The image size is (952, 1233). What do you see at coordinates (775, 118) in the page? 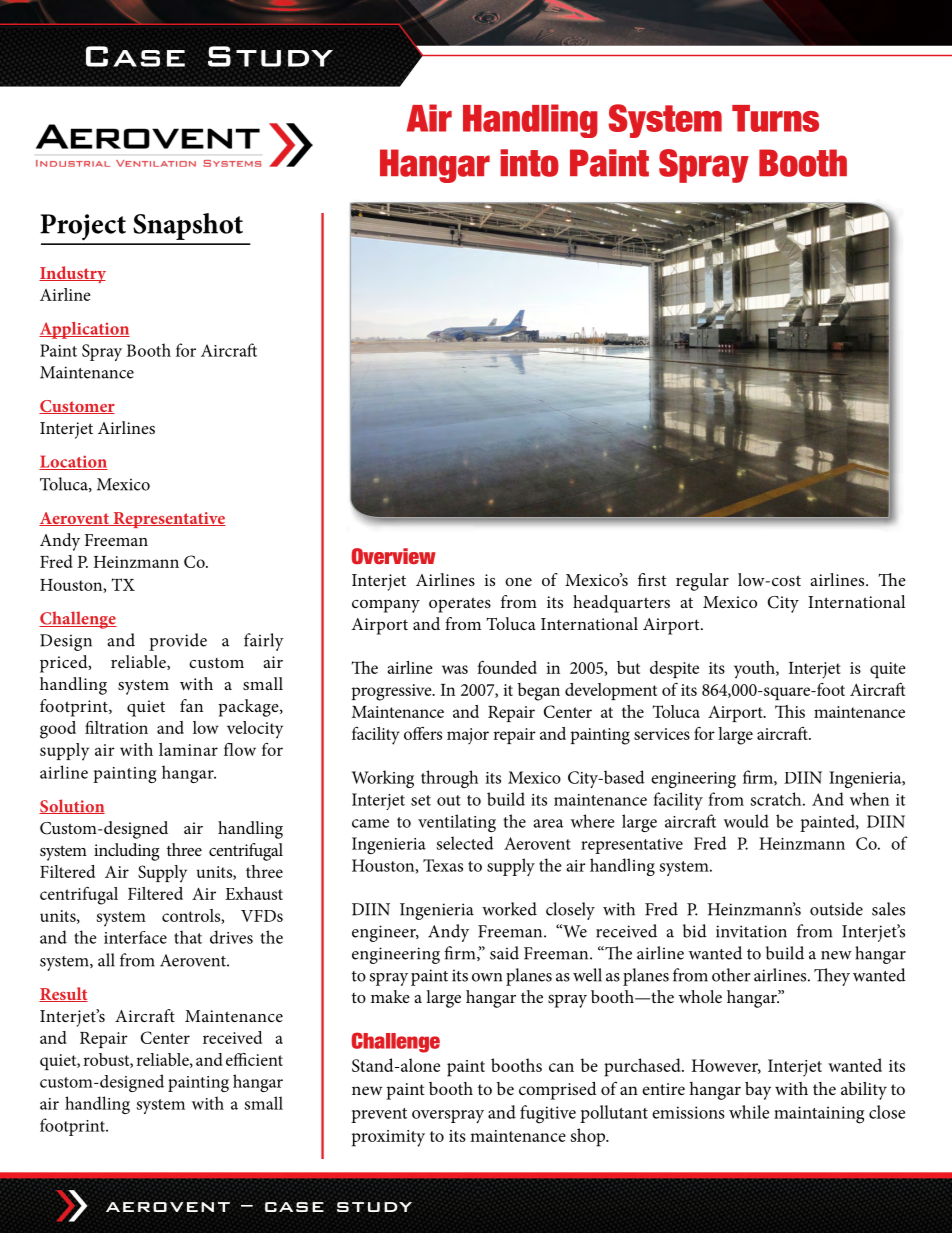
I see `Turns` at bounding box center [775, 118].
